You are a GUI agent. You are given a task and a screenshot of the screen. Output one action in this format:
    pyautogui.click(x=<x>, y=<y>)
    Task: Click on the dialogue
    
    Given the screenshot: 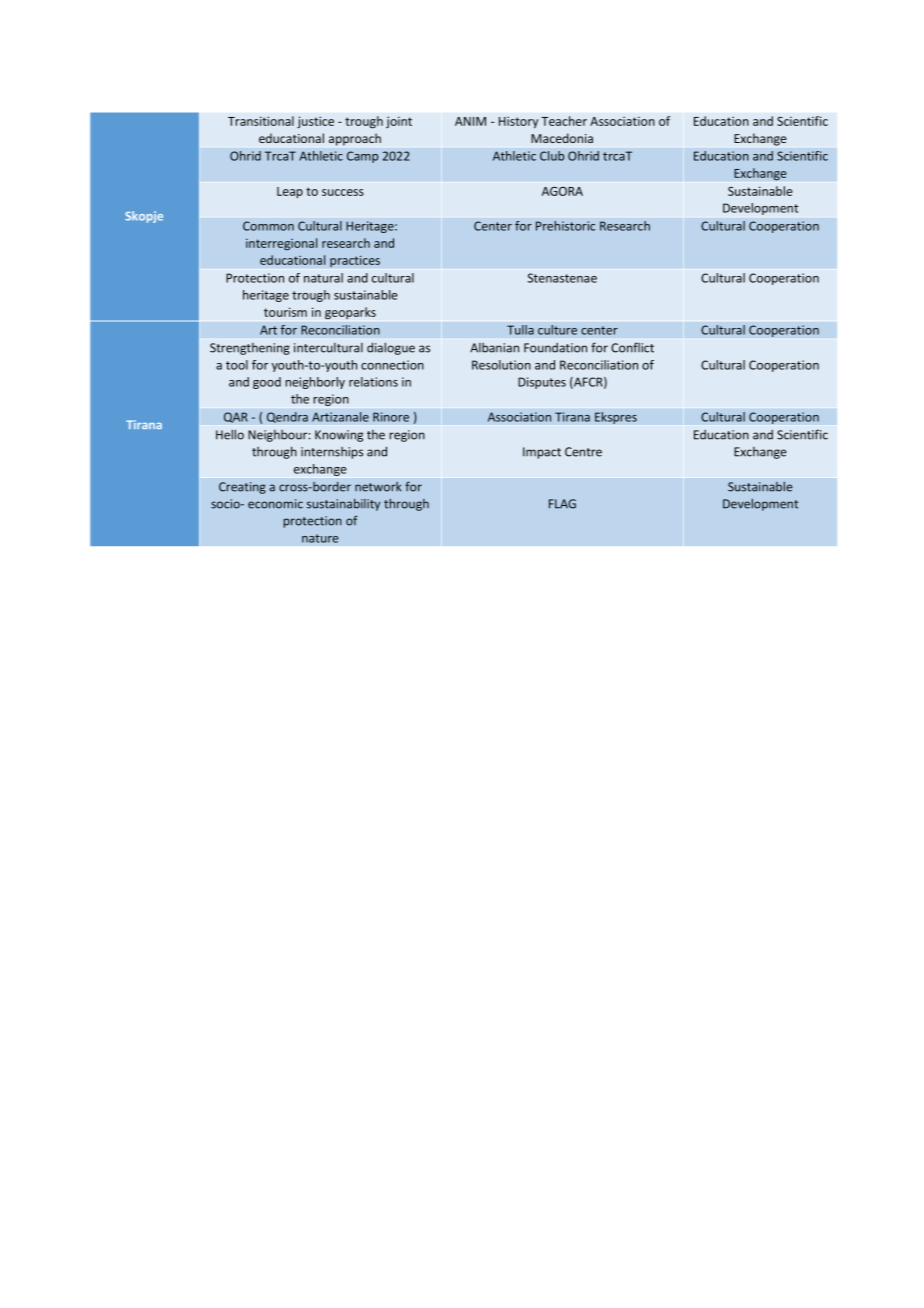 What is the action you would take?
    pyautogui.click(x=391, y=348)
